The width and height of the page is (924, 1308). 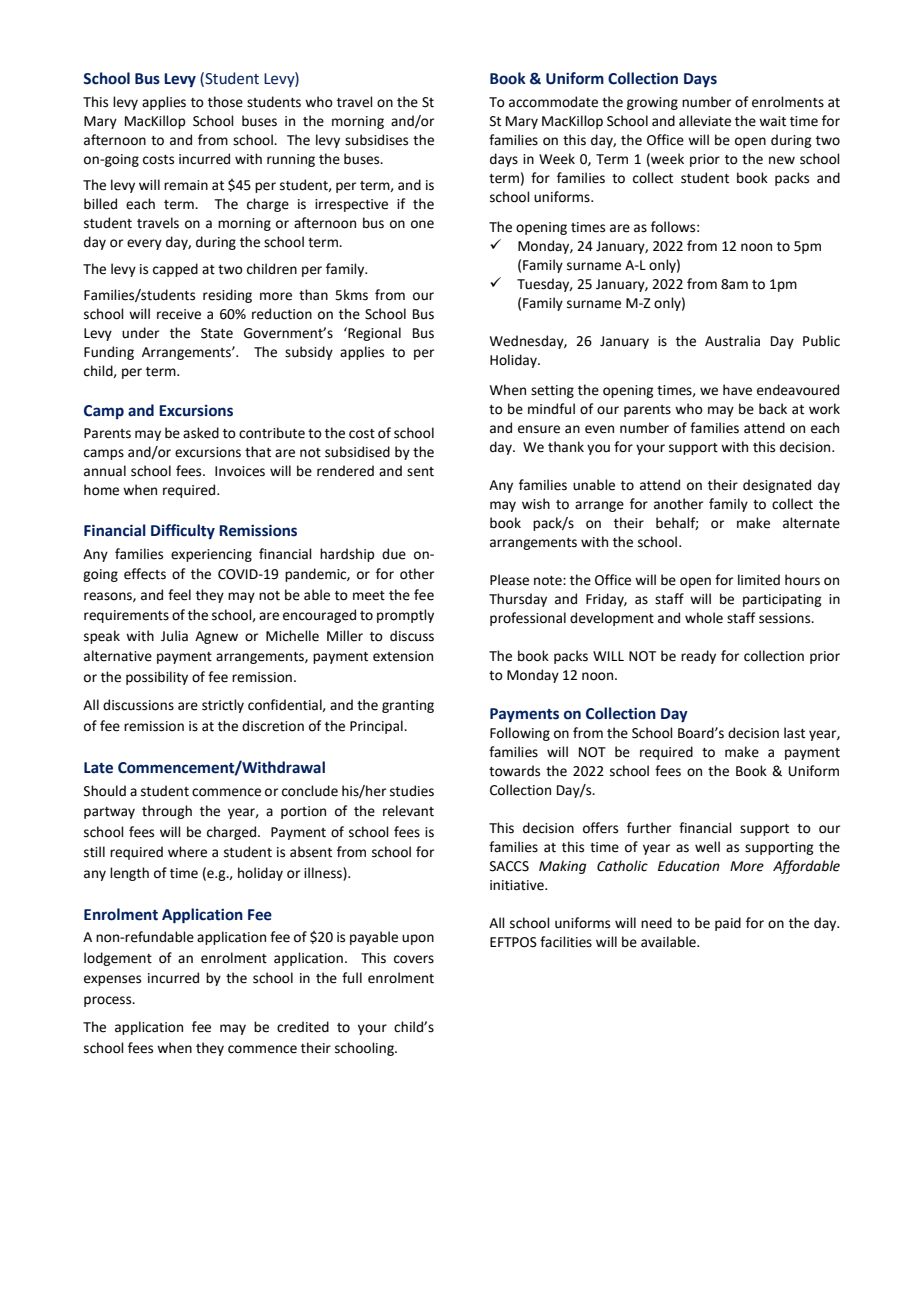 I want to click on back, so click(x=773, y=409).
